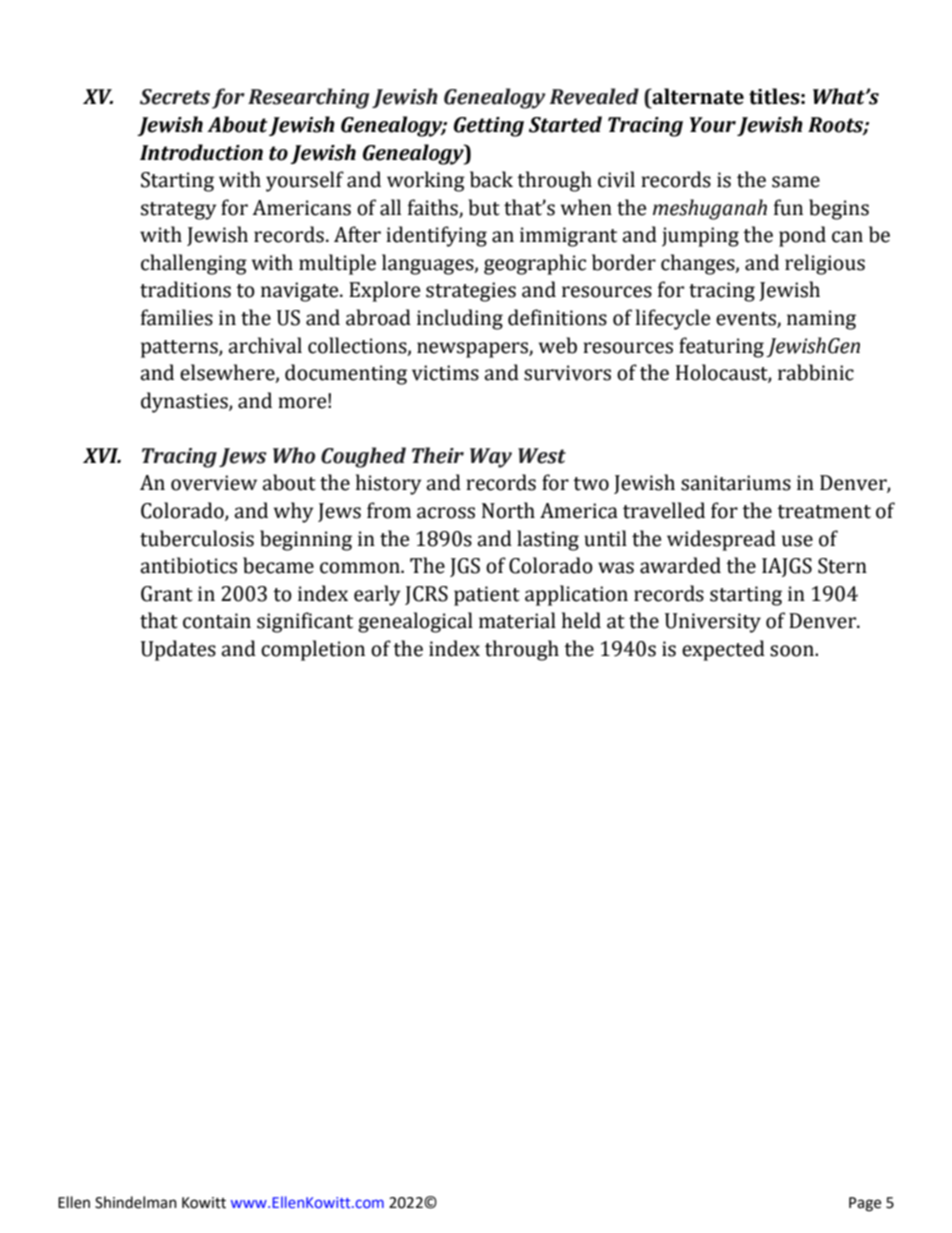 The height and width of the screenshot is (1233, 952). What do you see at coordinates (489, 127) in the screenshot?
I see `Getting` at bounding box center [489, 127].
